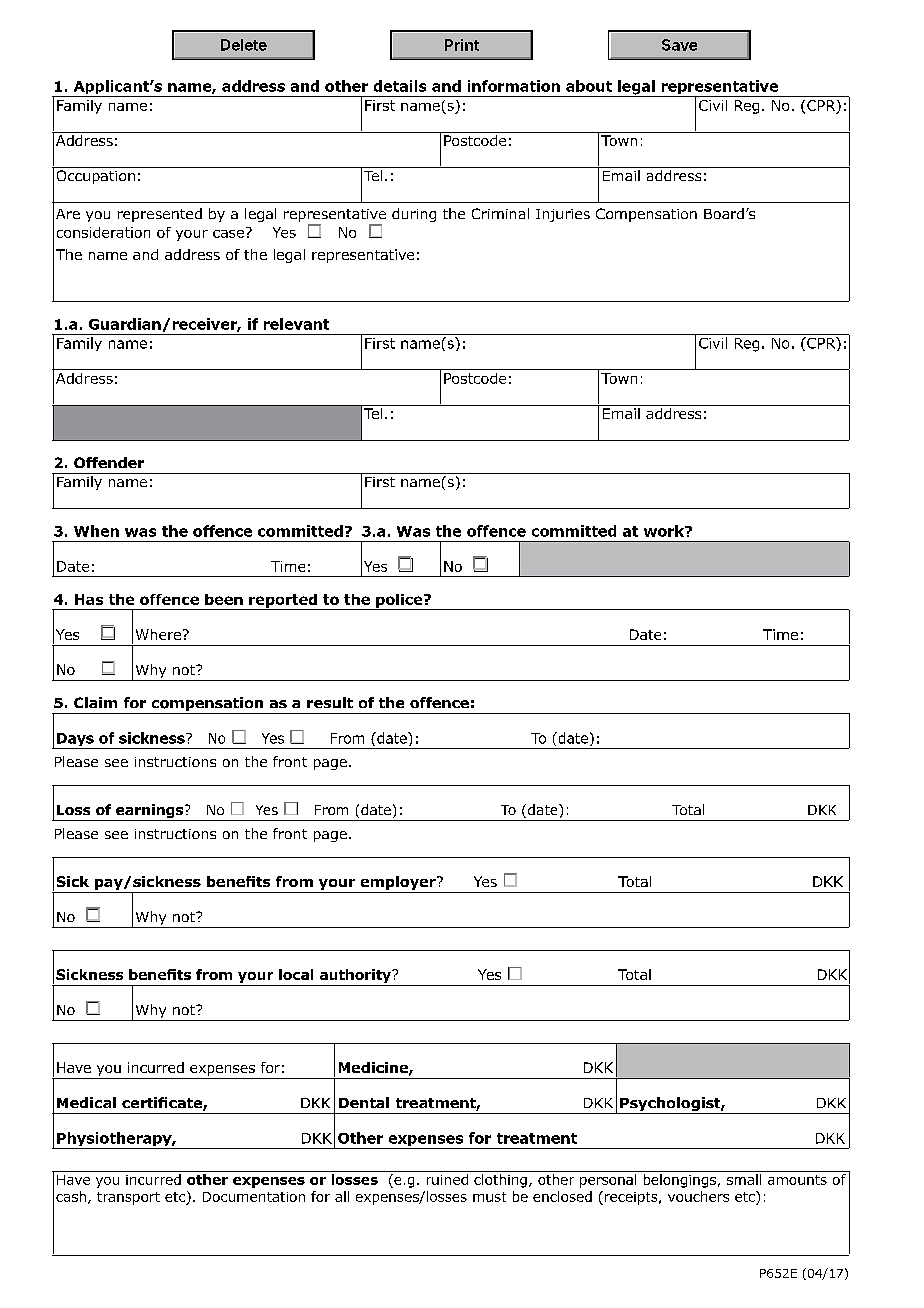  What do you see at coordinates (400, 86) in the screenshot?
I see `details` at bounding box center [400, 86].
